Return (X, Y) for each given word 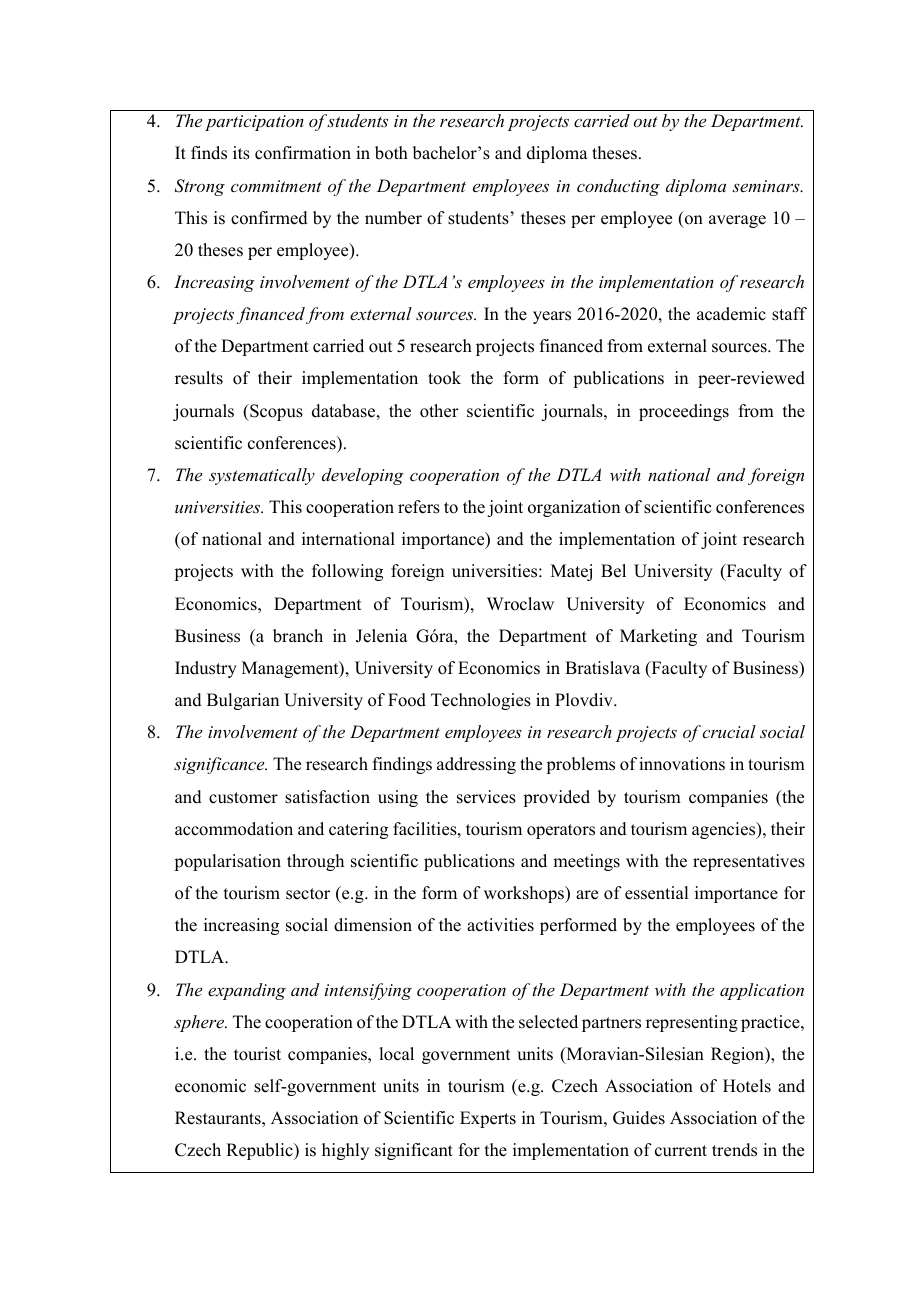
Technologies (481, 701)
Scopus (275, 412)
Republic (260, 1151)
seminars (767, 186)
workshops (525, 894)
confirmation (303, 153)
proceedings (684, 412)
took (444, 378)
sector (308, 894)
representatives (749, 862)
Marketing (658, 637)
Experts (488, 1119)
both (391, 153)
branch (298, 636)
